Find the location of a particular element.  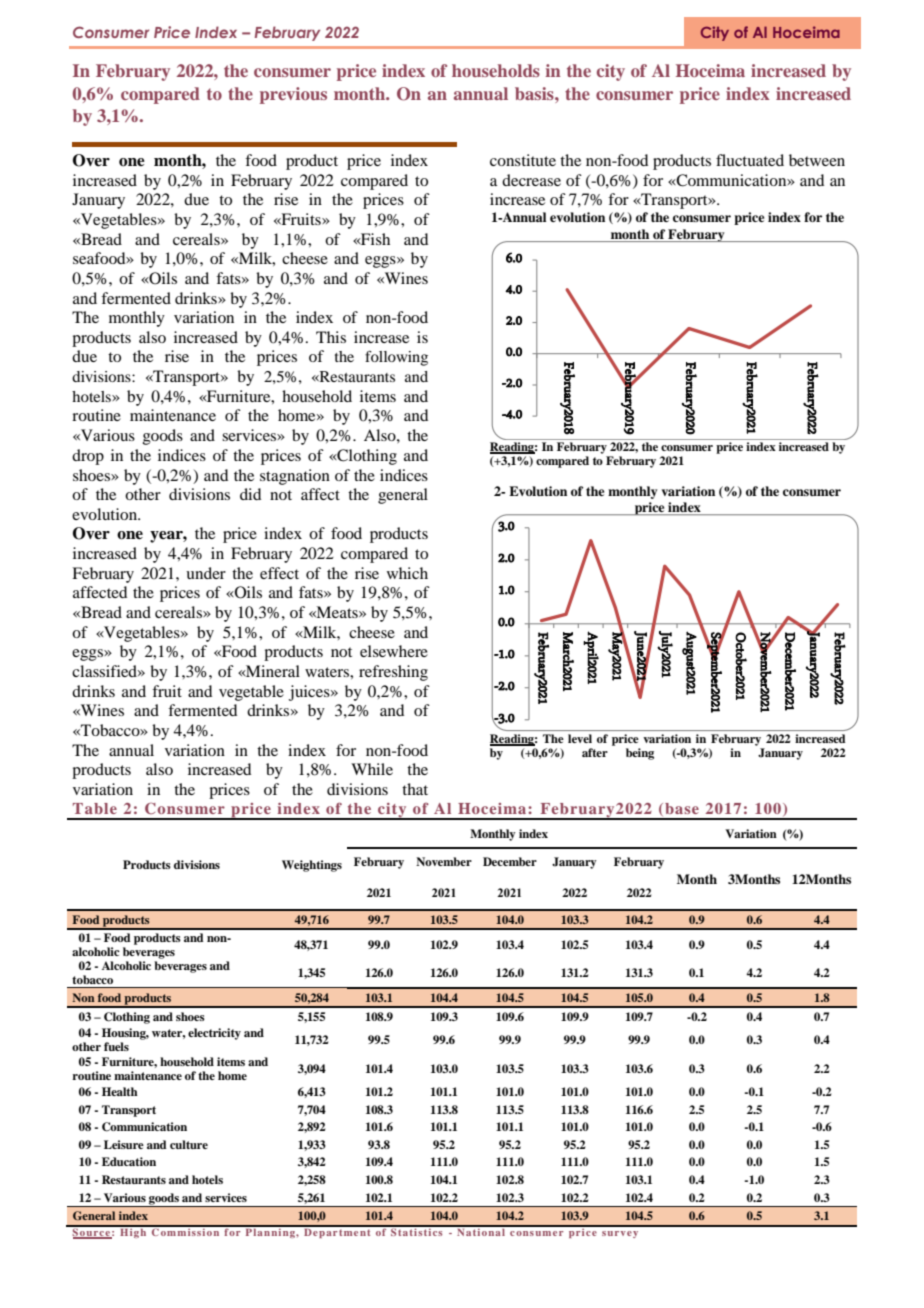

did is located at coordinates (250, 494).
